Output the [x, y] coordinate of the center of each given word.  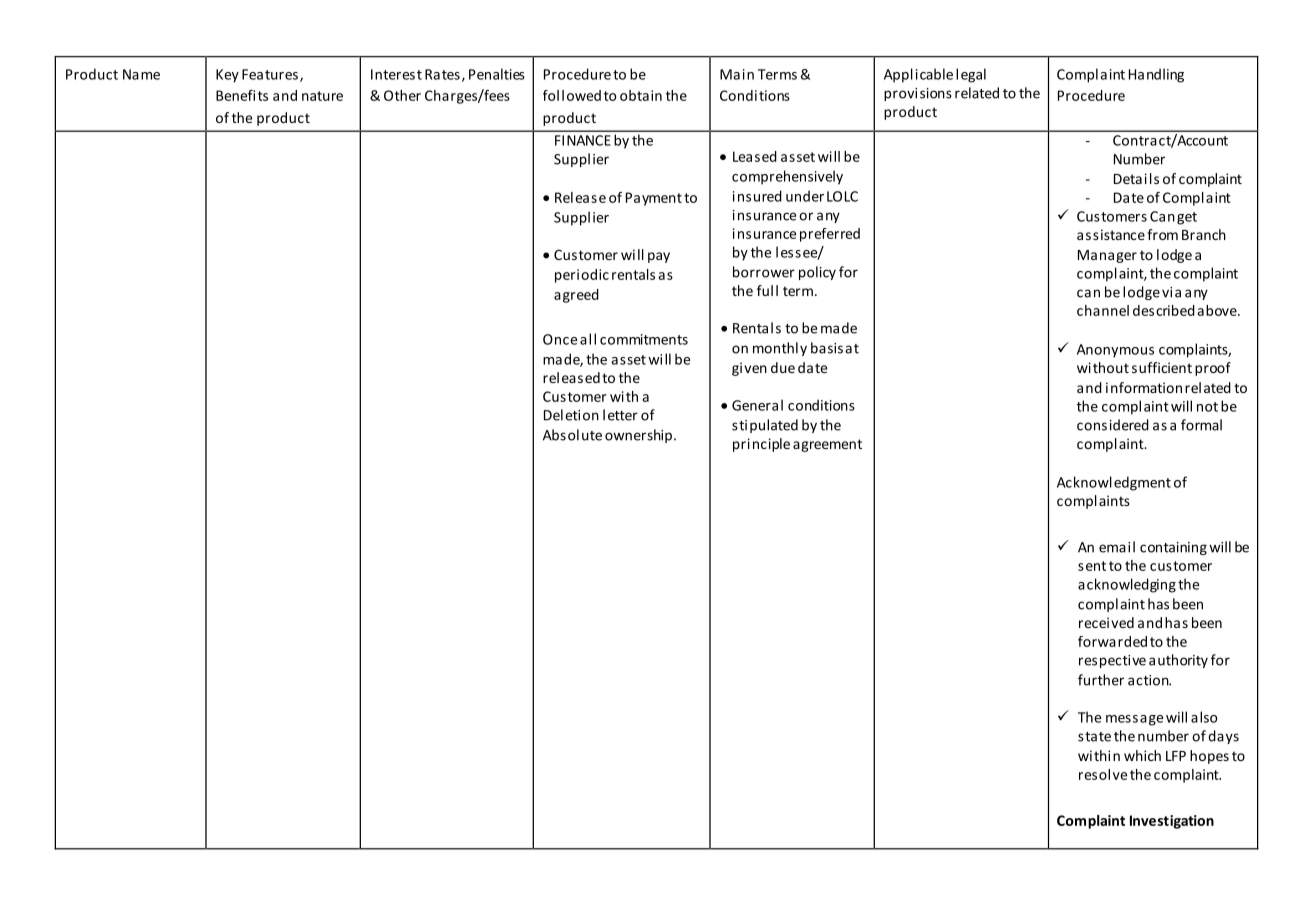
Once [560, 339]
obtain [641, 95]
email [1117, 547]
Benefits [242, 95]
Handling [1156, 75]
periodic [582, 276]
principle [761, 445]
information [1144, 387]
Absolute [572, 435]
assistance [1111, 234]
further [1101, 680]
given [749, 369]
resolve [1103, 774]
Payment [654, 199]
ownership [640, 436]
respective [1112, 661]
